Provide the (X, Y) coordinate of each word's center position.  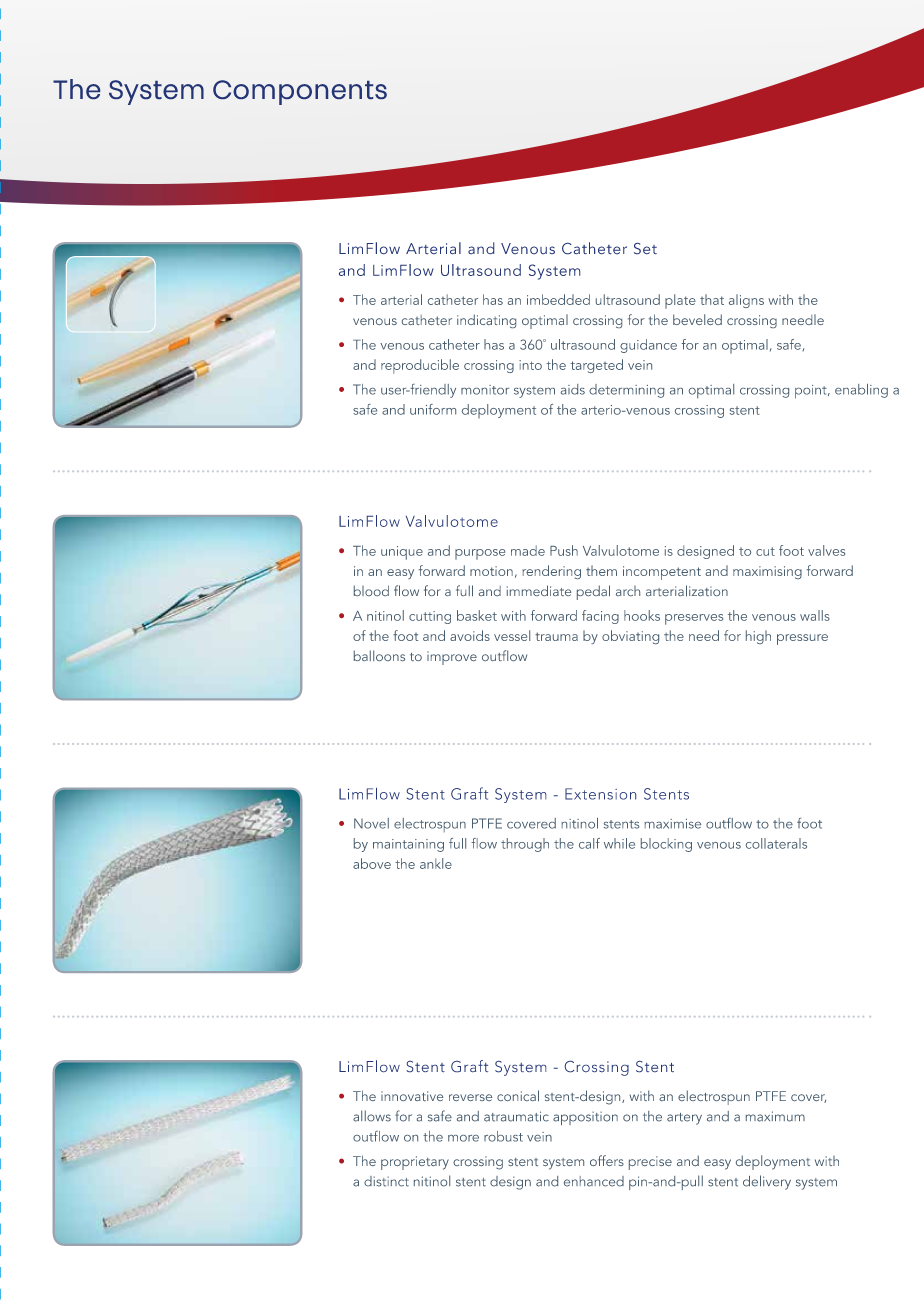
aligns (746, 301)
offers (607, 1160)
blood (371, 590)
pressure (802, 639)
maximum (775, 1116)
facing (600, 617)
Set (645, 248)
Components (300, 92)
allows (372, 1116)
